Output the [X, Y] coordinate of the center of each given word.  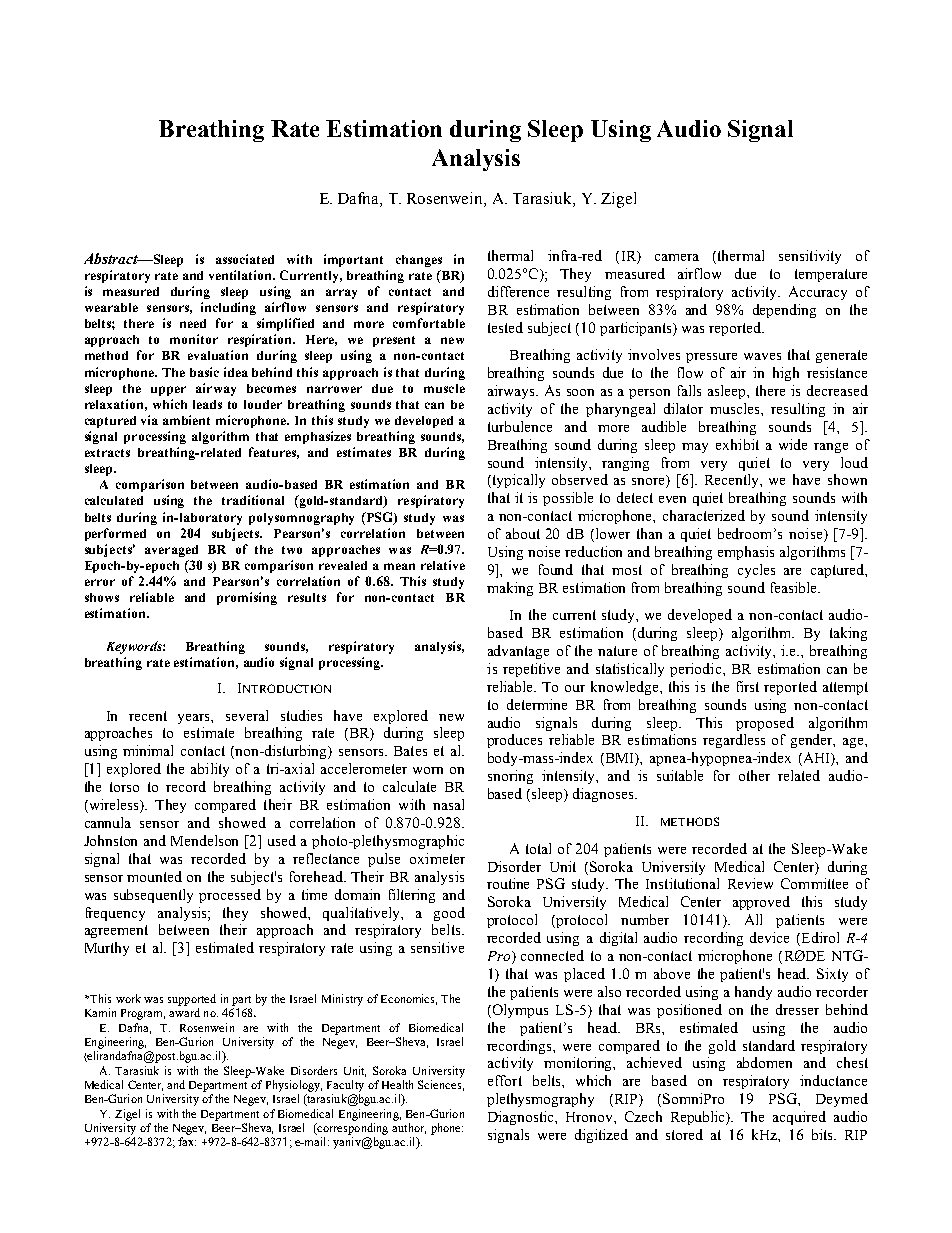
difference [518, 291]
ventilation [242, 275]
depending [784, 311]
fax [187, 1141]
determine [537, 704]
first [748, 686]
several [247, 715]
